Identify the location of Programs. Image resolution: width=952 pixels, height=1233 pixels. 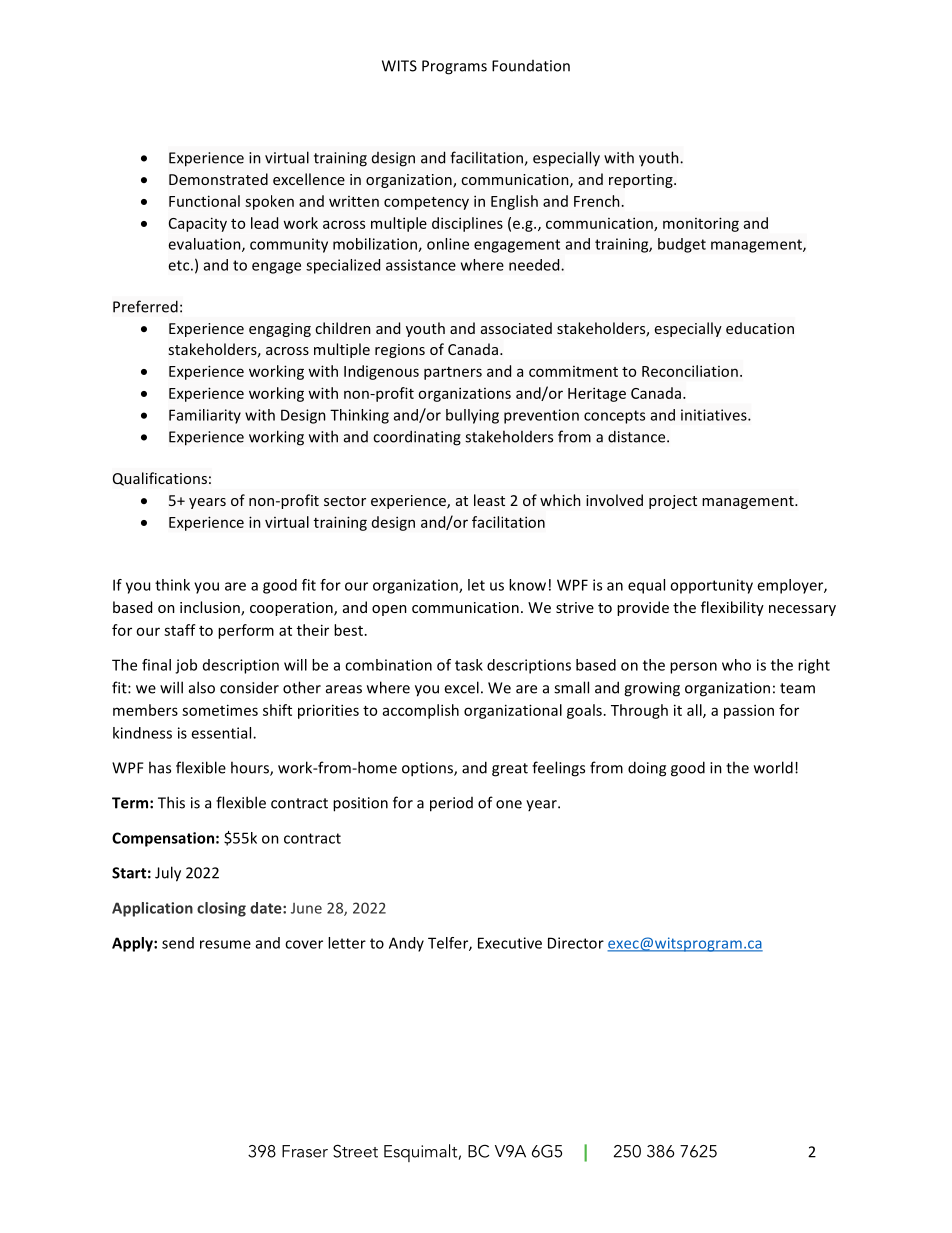
(454, 67).
